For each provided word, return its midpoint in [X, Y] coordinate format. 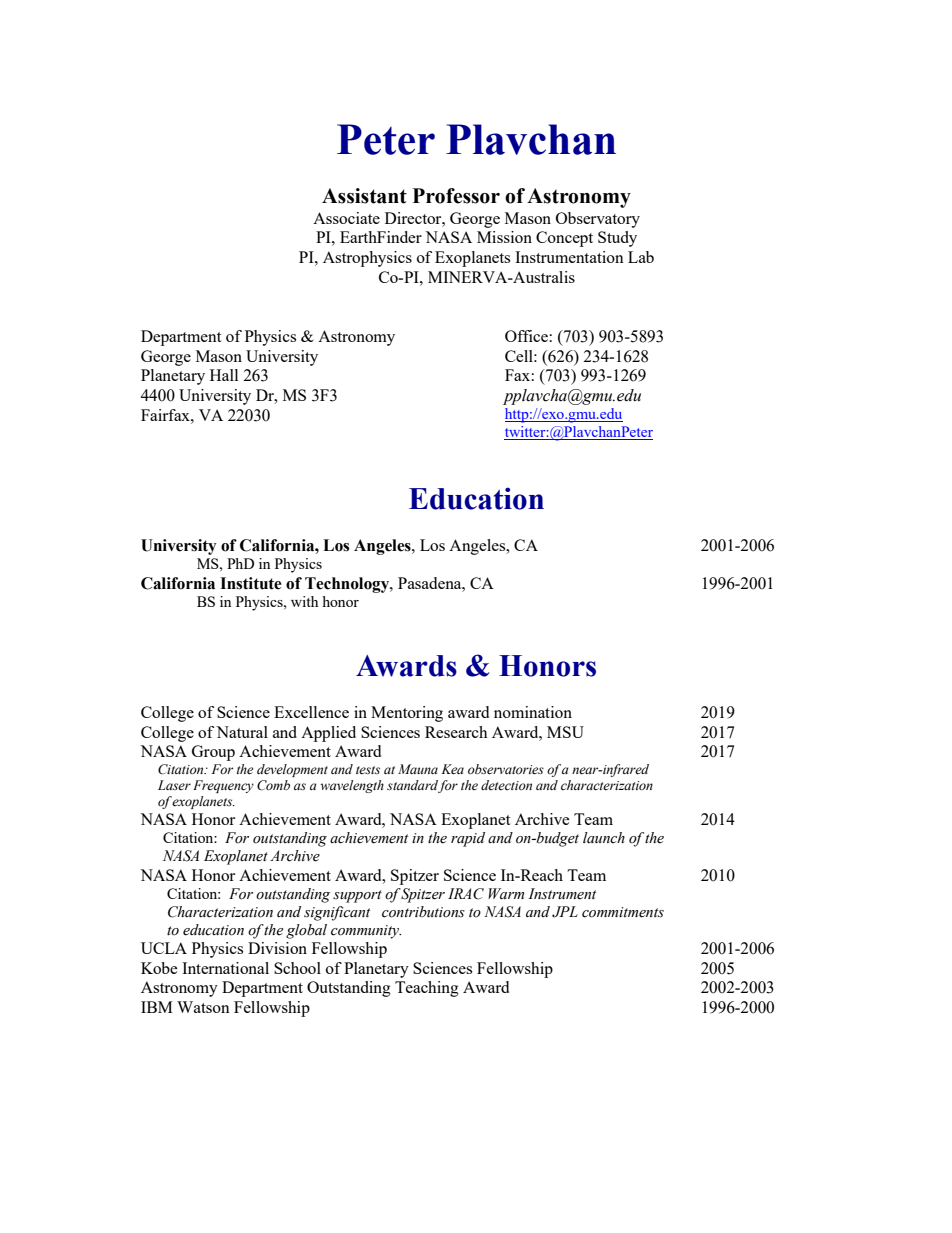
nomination [533, 712]
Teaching [427, 989]
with [304, 601]
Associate [346, 218]
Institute [251, 583]
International [225, 968]
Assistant [364, 196]
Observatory [598, 220]
